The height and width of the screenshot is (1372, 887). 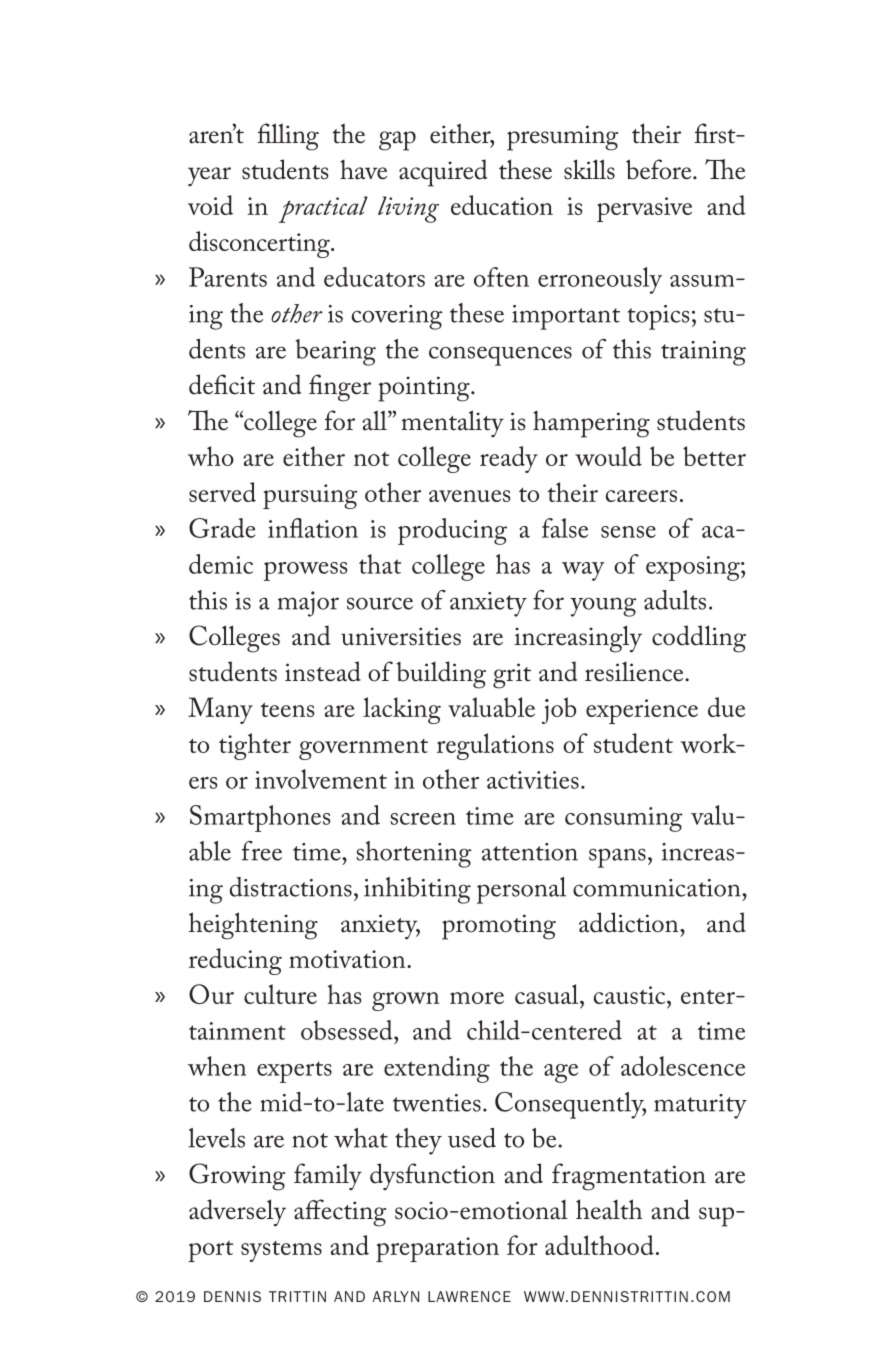 What do you see at coordinates (469, 1296) in the screenshot?
I see `LAWRENCE` at bounding box center [469, 1296].
